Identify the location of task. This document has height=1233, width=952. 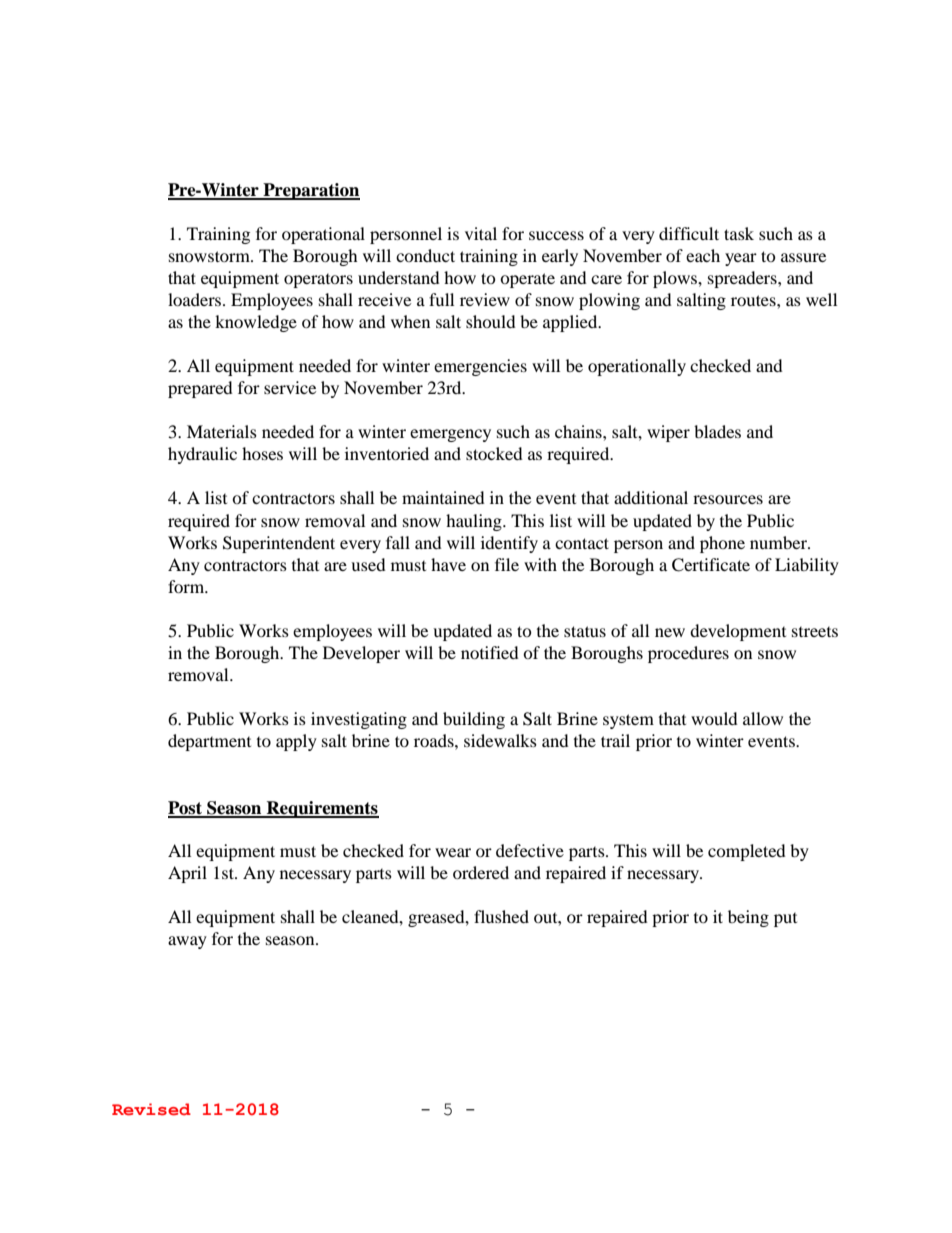
(739, 233).
